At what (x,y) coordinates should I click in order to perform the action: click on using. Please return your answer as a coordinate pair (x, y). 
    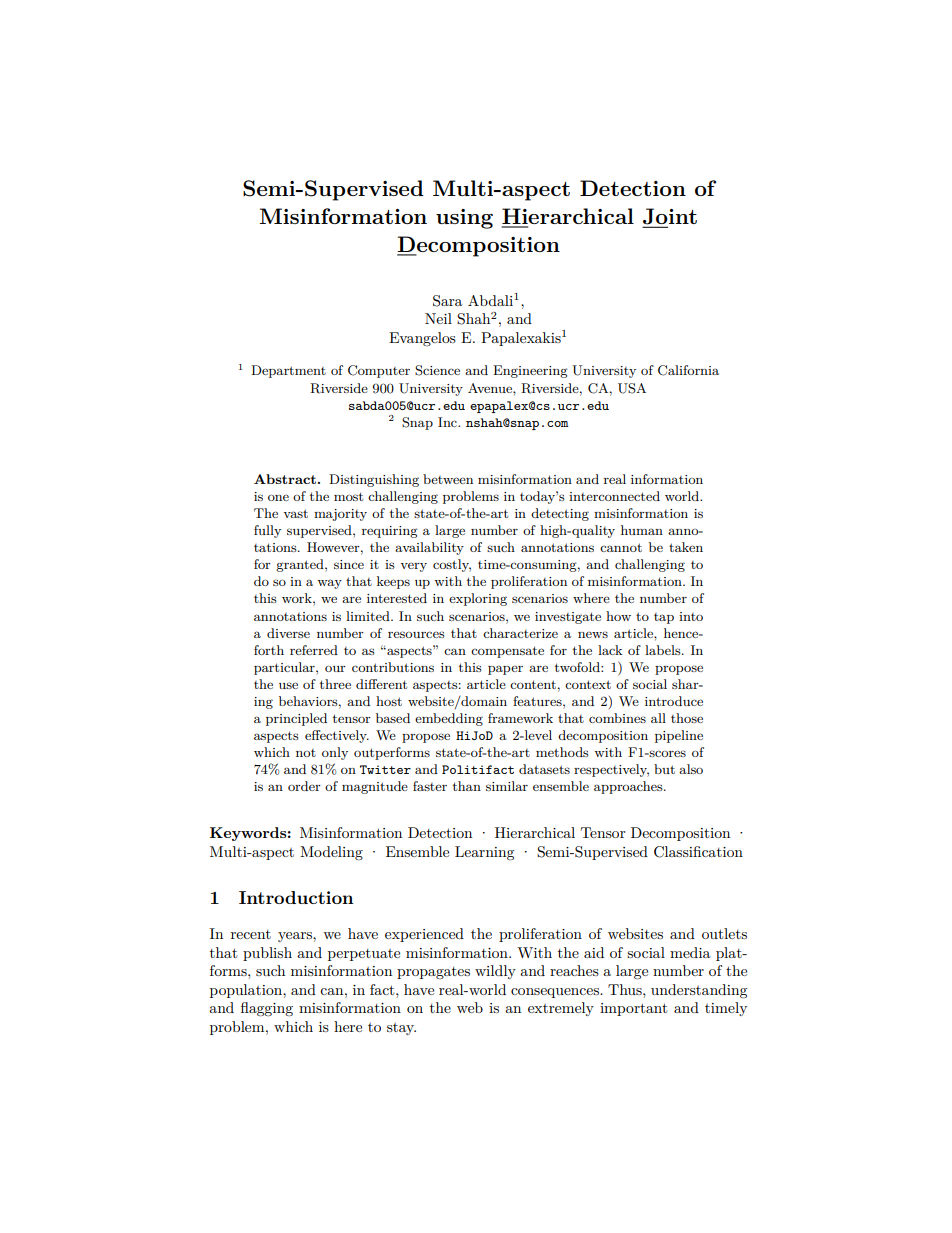
    Looking at the image, I should click on (464, 219).
